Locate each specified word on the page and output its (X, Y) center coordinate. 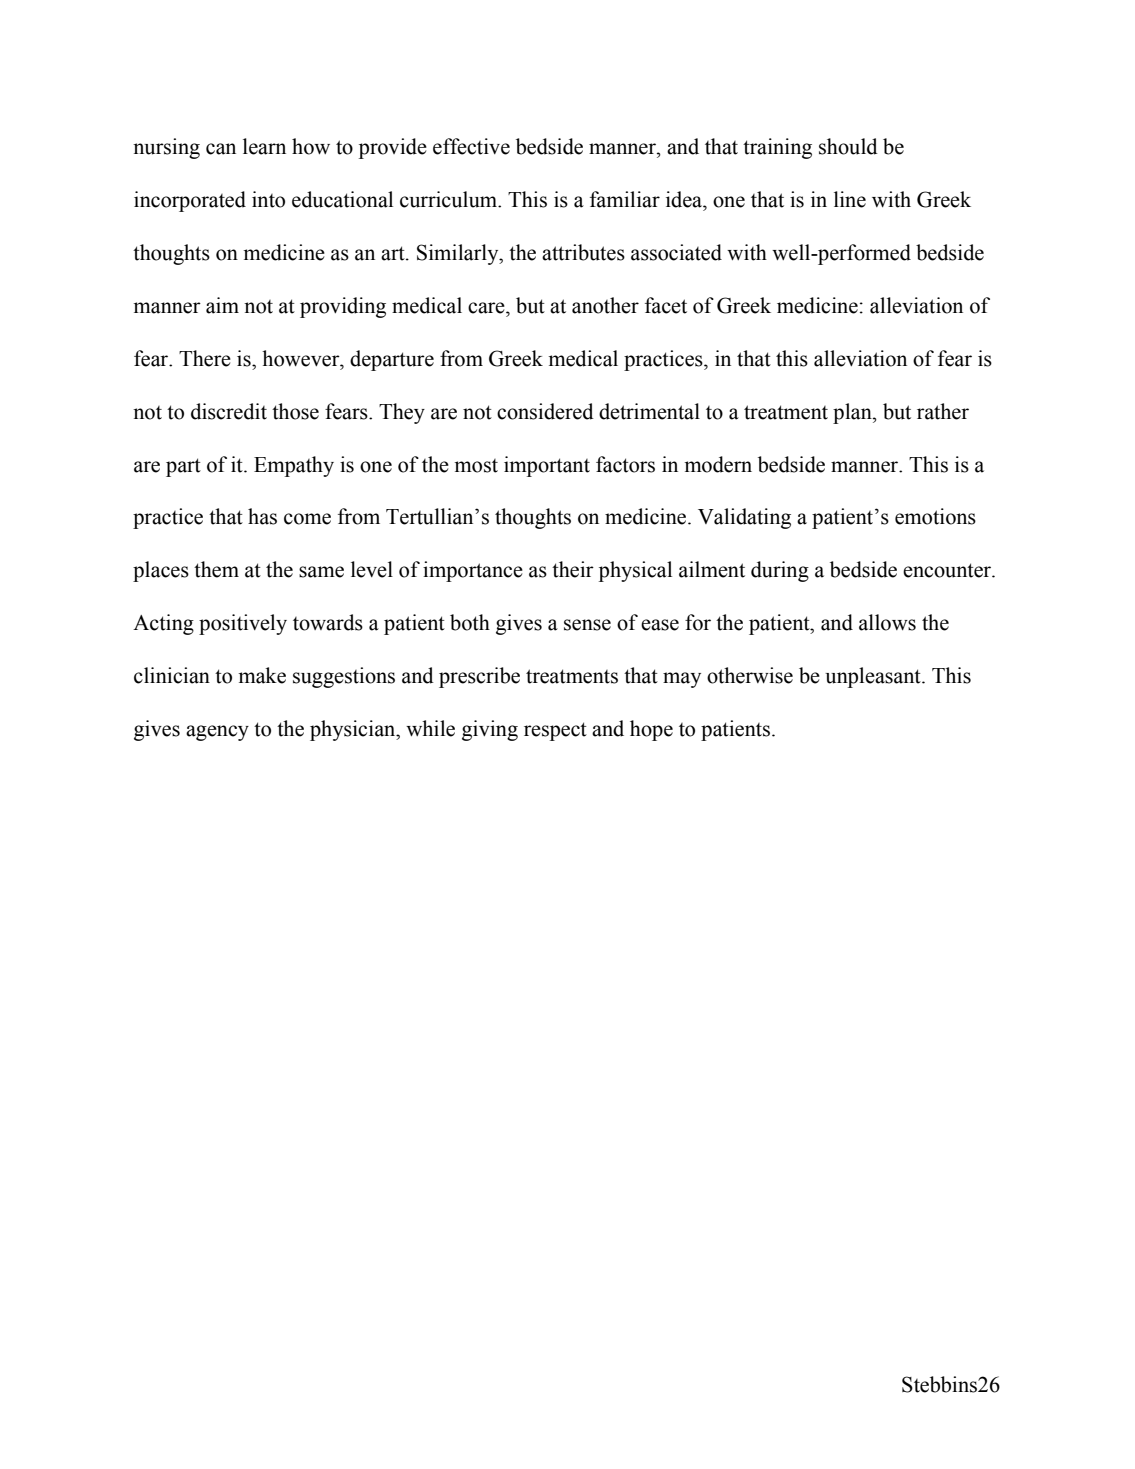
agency (217, 733)
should (848, 146)
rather (943, 411)
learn (264, 146)
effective (471, 146)
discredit (229, 411)
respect (555, 731)
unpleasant (874, 677)
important (547, 466)
